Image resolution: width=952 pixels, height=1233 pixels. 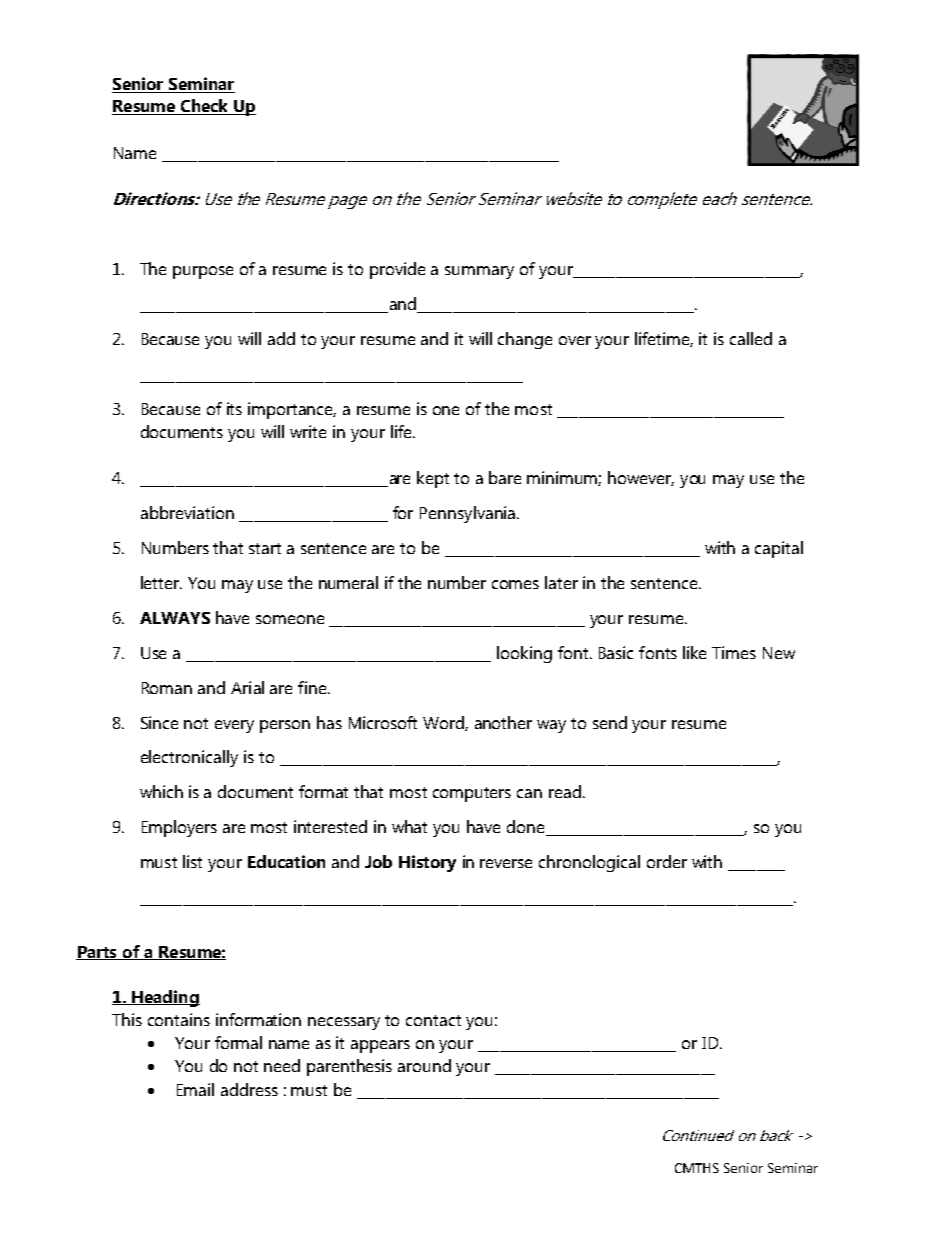 What do you see at coordinates (433, 1020) in the screenshot?
I see `contact` at bounding box center [433, 1020].
